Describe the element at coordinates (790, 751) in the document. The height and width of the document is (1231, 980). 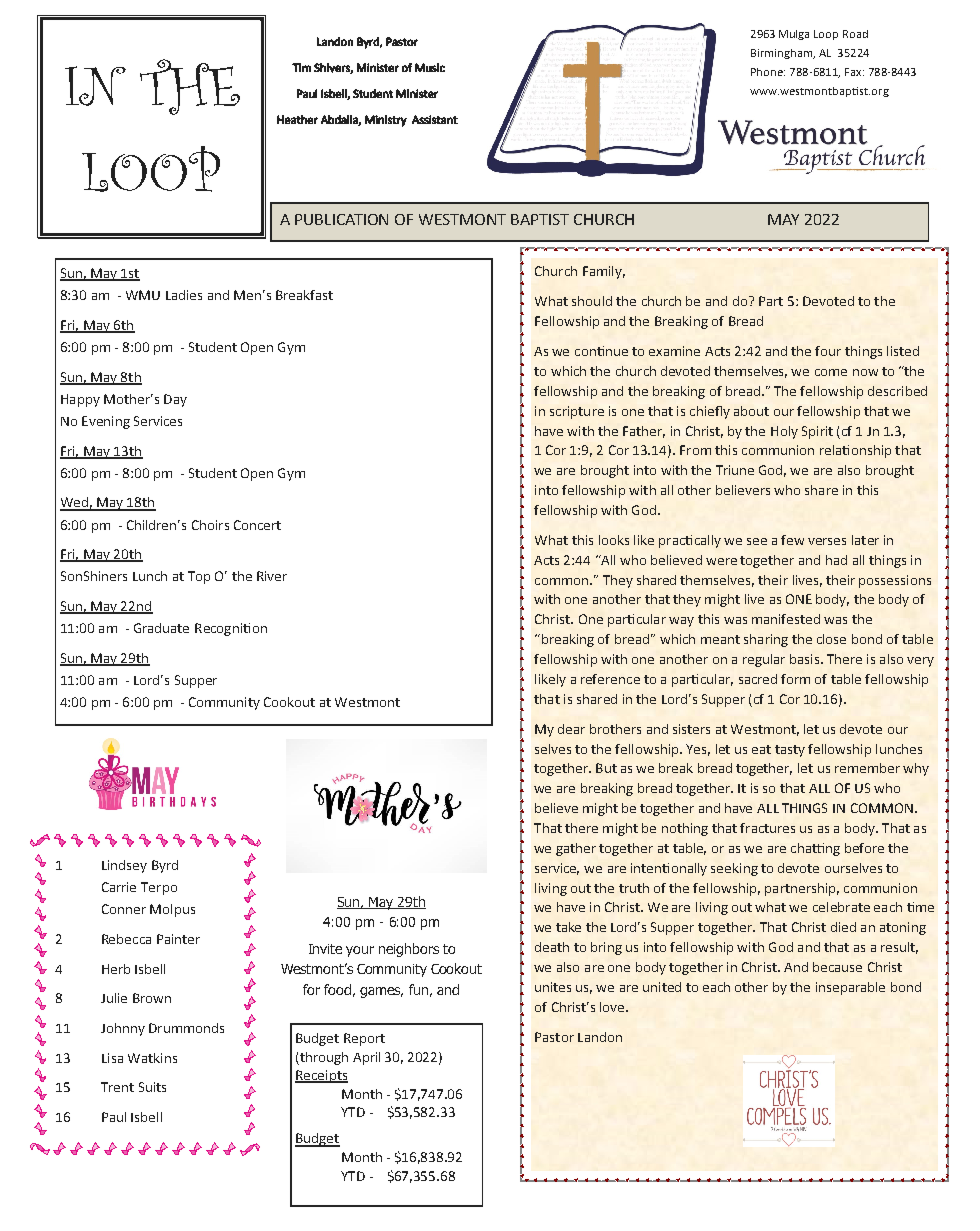
I see `tasty` at that location.
